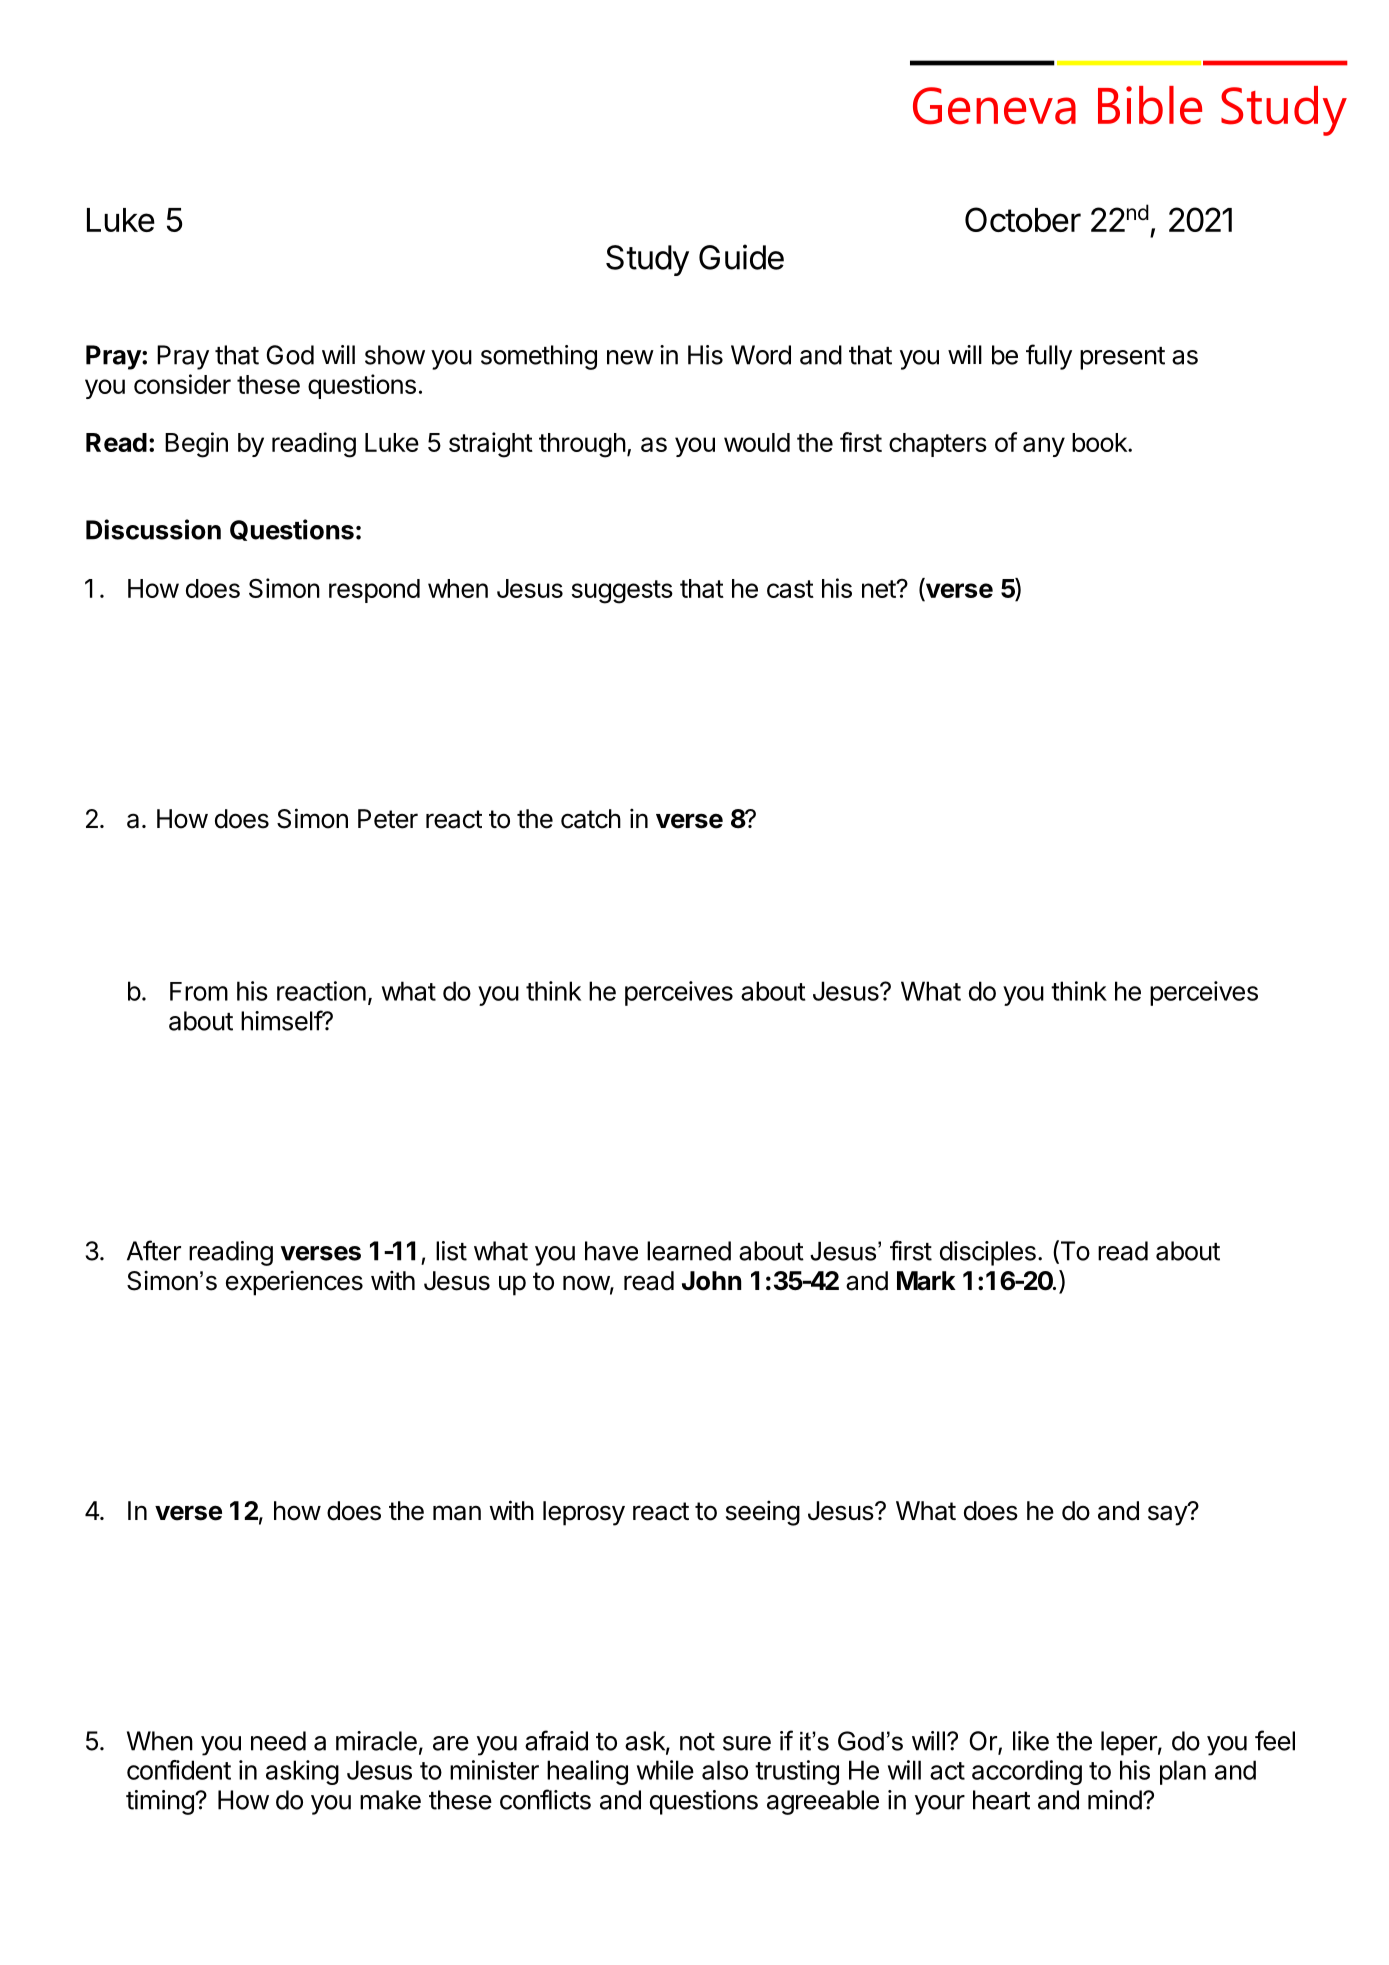 Image resolution: width=1389 pixels, height=1965 pixels. I want to click on show, so click(395, 355).
